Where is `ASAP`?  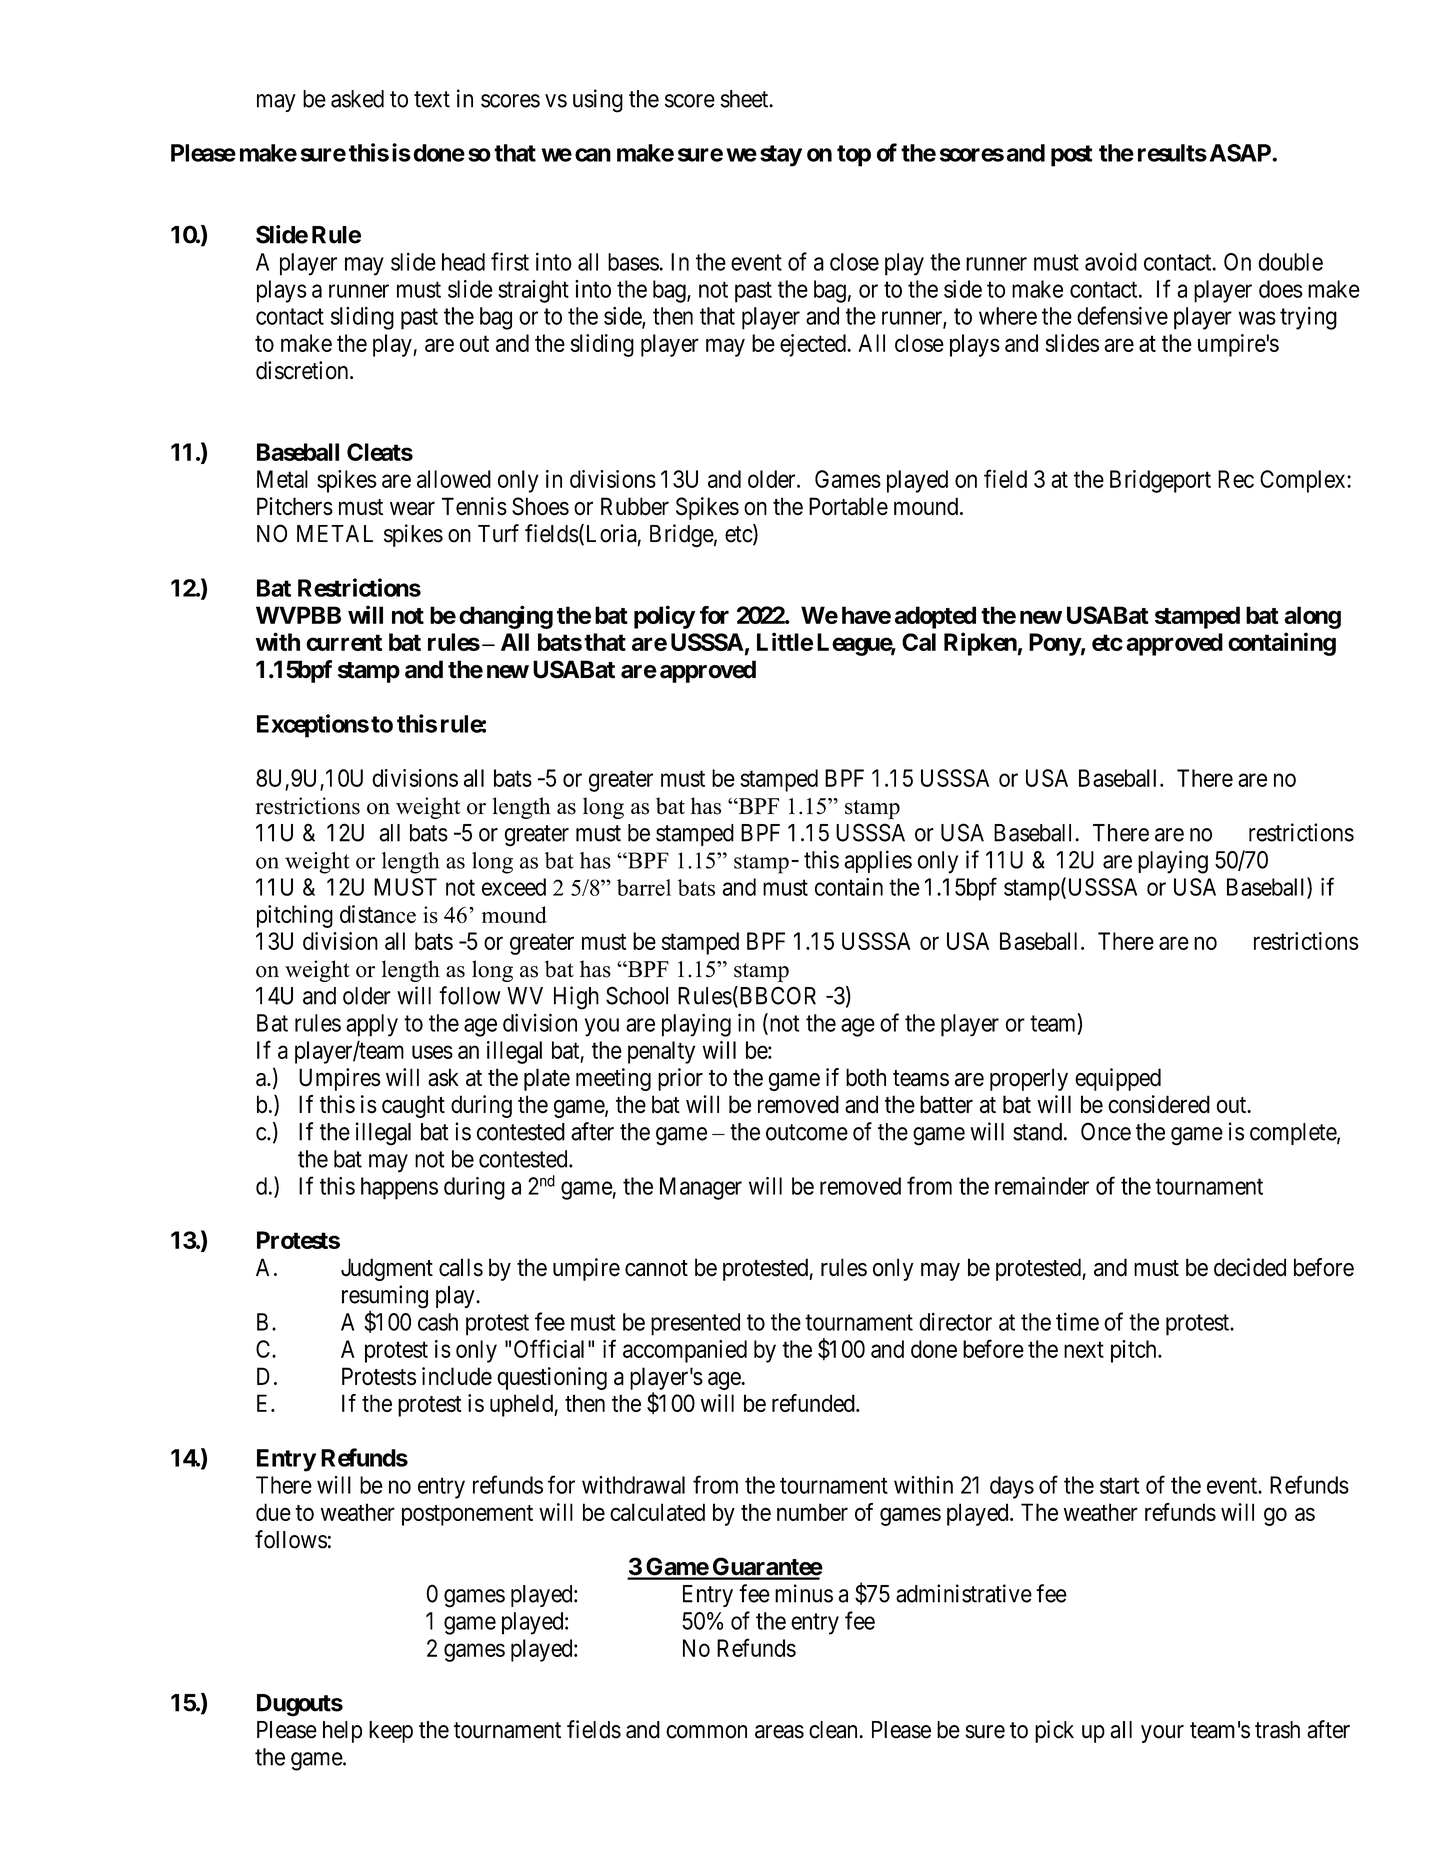
ASAP is located at coordinates (1241, 153).
